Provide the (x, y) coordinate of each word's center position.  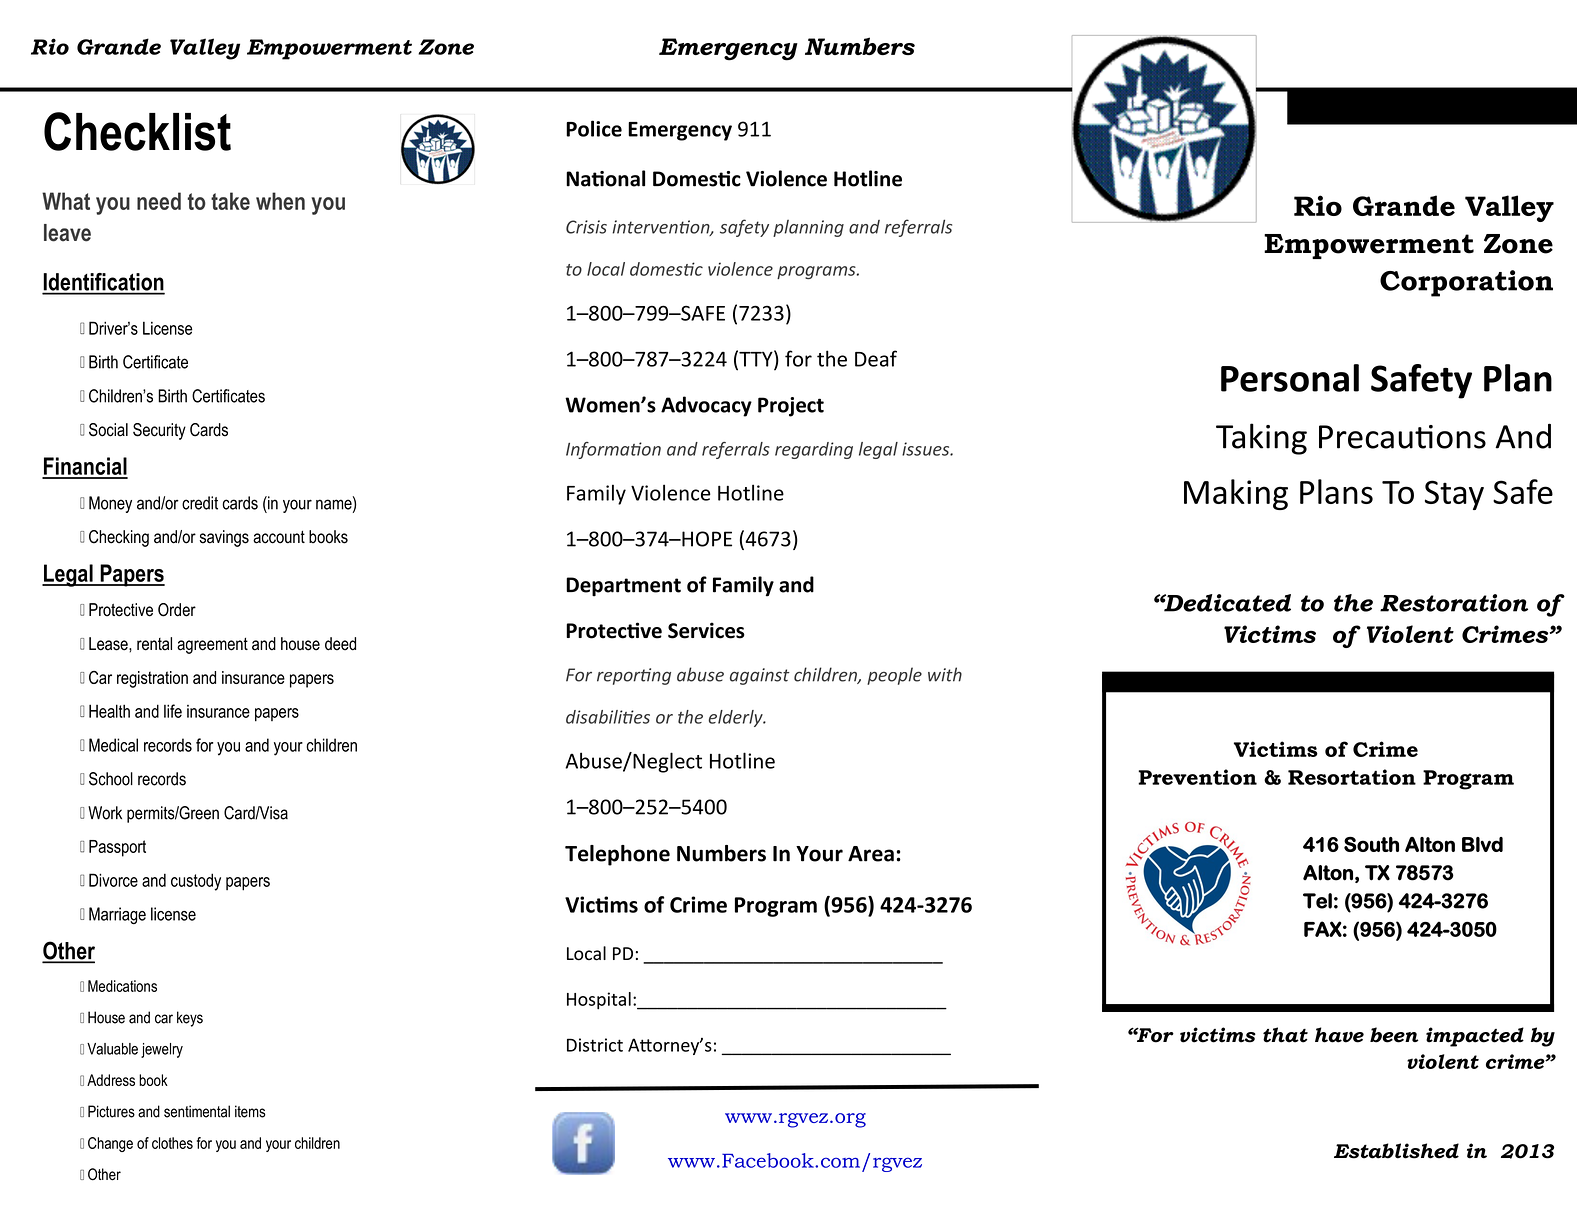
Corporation (1466, 283)
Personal (1290, 378)
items (250, 1111)
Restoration (1454, 603)
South (1371, 844)
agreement (212, 646)
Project (791, 407)
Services (706, 630)
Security (159, 431)
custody (196, 882)
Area (871, 854)
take (230, 201)
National (605, 178)
